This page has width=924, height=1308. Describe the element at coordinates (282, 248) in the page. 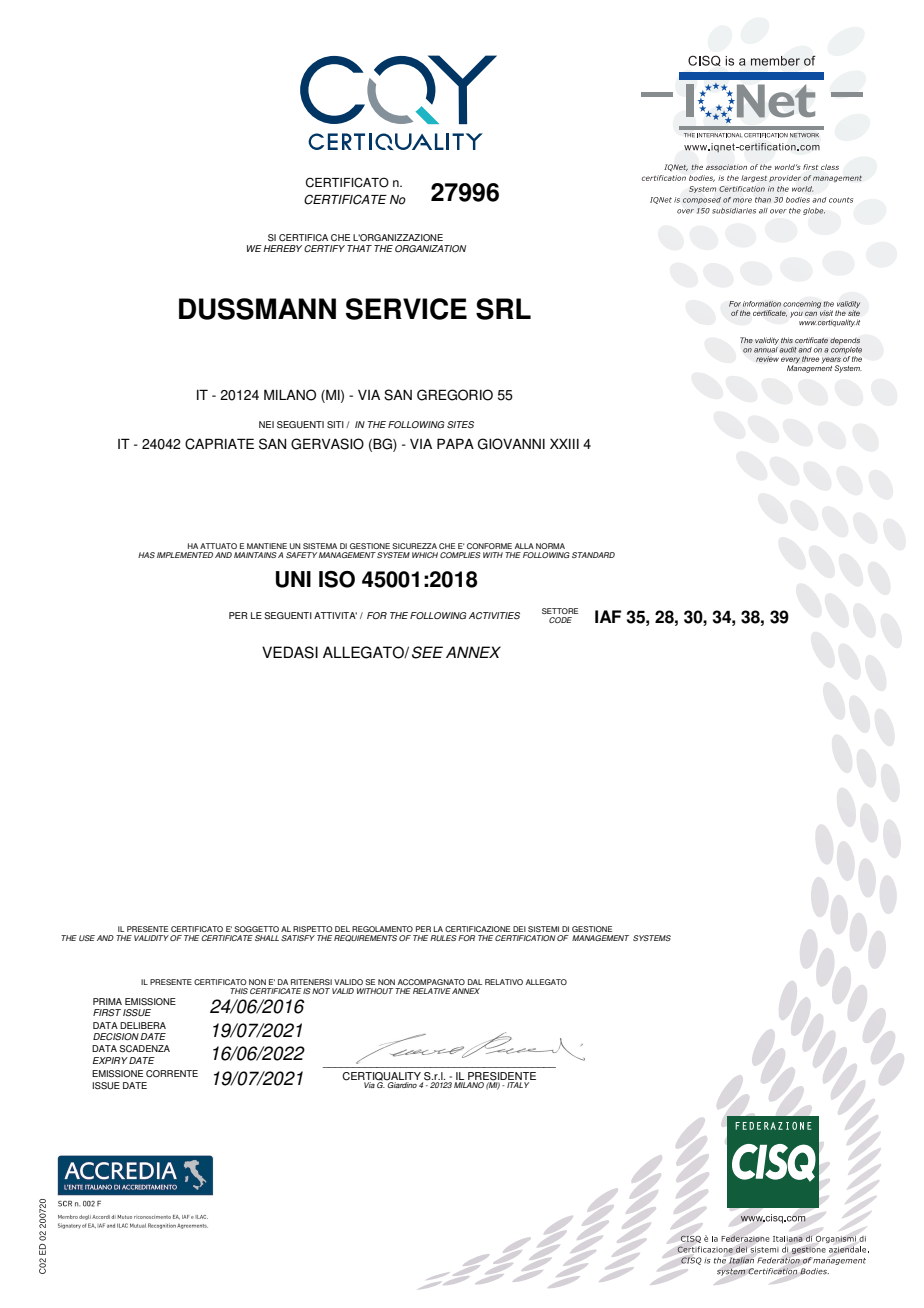

I see `HEREBY` at that location.
